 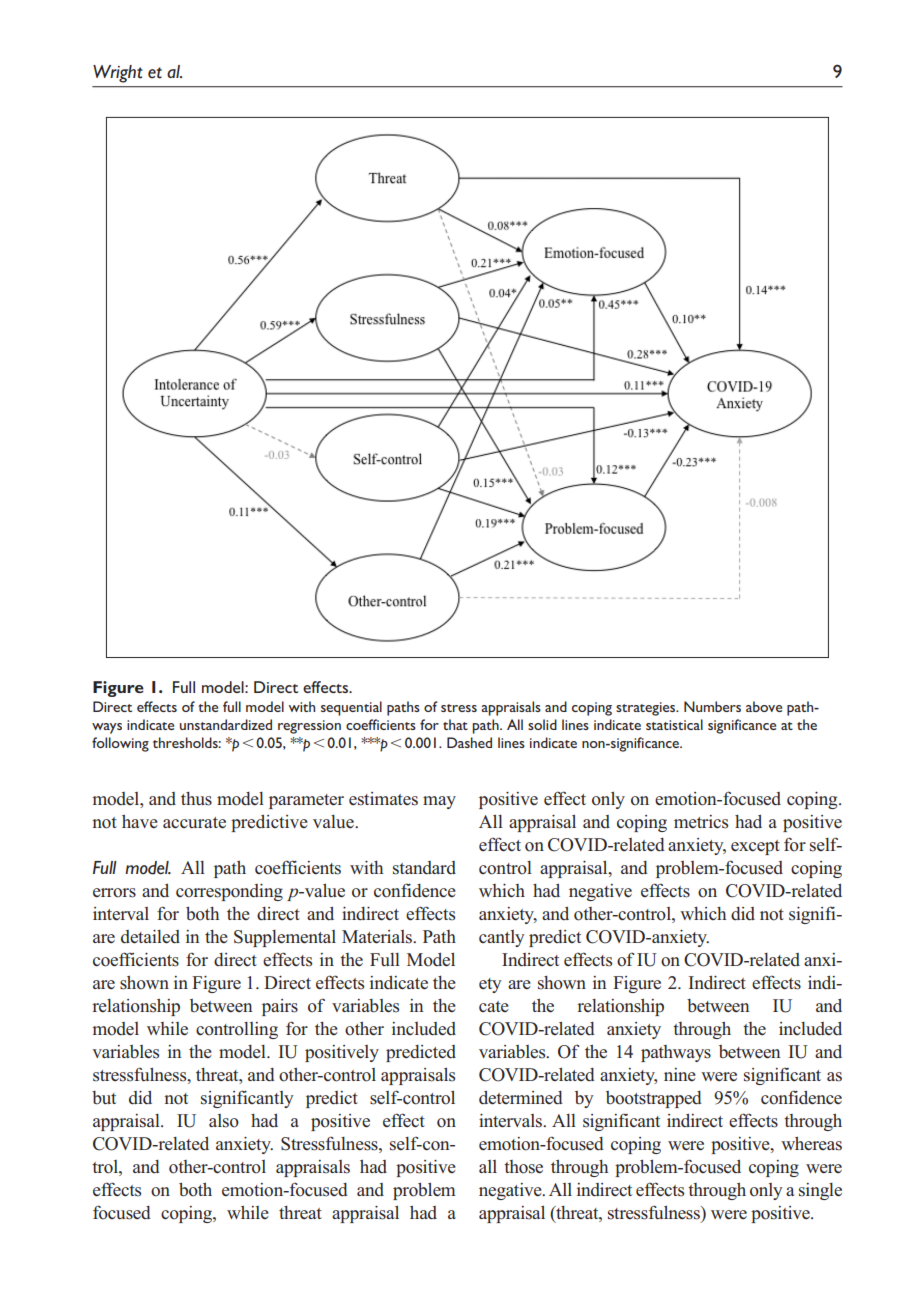 What do you see at coordinates (764, 706) in the image?
I see `above` at bounding box center [764, 706].
